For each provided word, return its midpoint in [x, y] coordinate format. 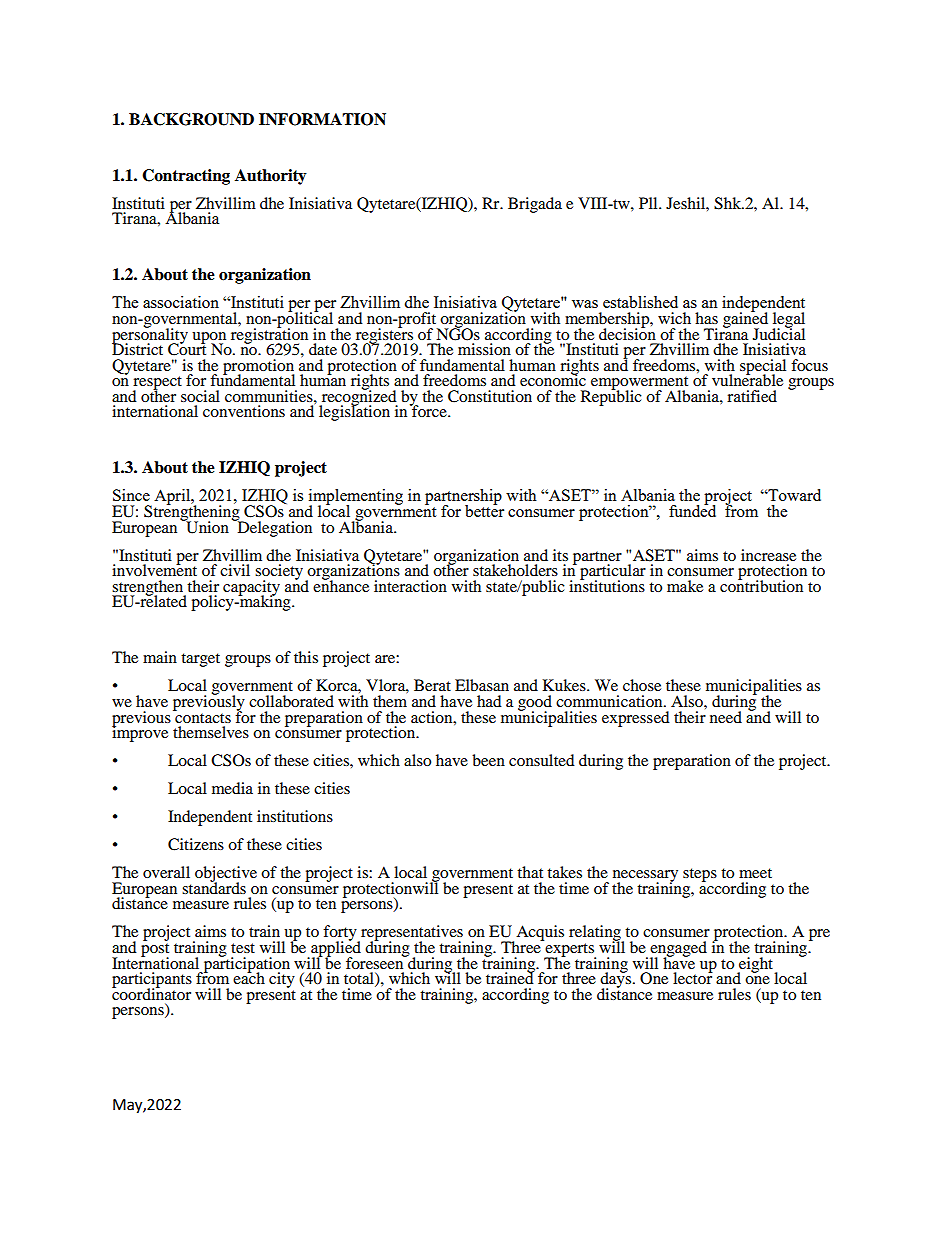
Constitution [490, 396]
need [726, 717]
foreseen [376, 961]
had [489, 701]
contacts [202, 716]
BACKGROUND [191, 119]
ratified [752, 396]
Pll [649, 203]
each [249, 977]
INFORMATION [322, 119]
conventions [244, 411]
